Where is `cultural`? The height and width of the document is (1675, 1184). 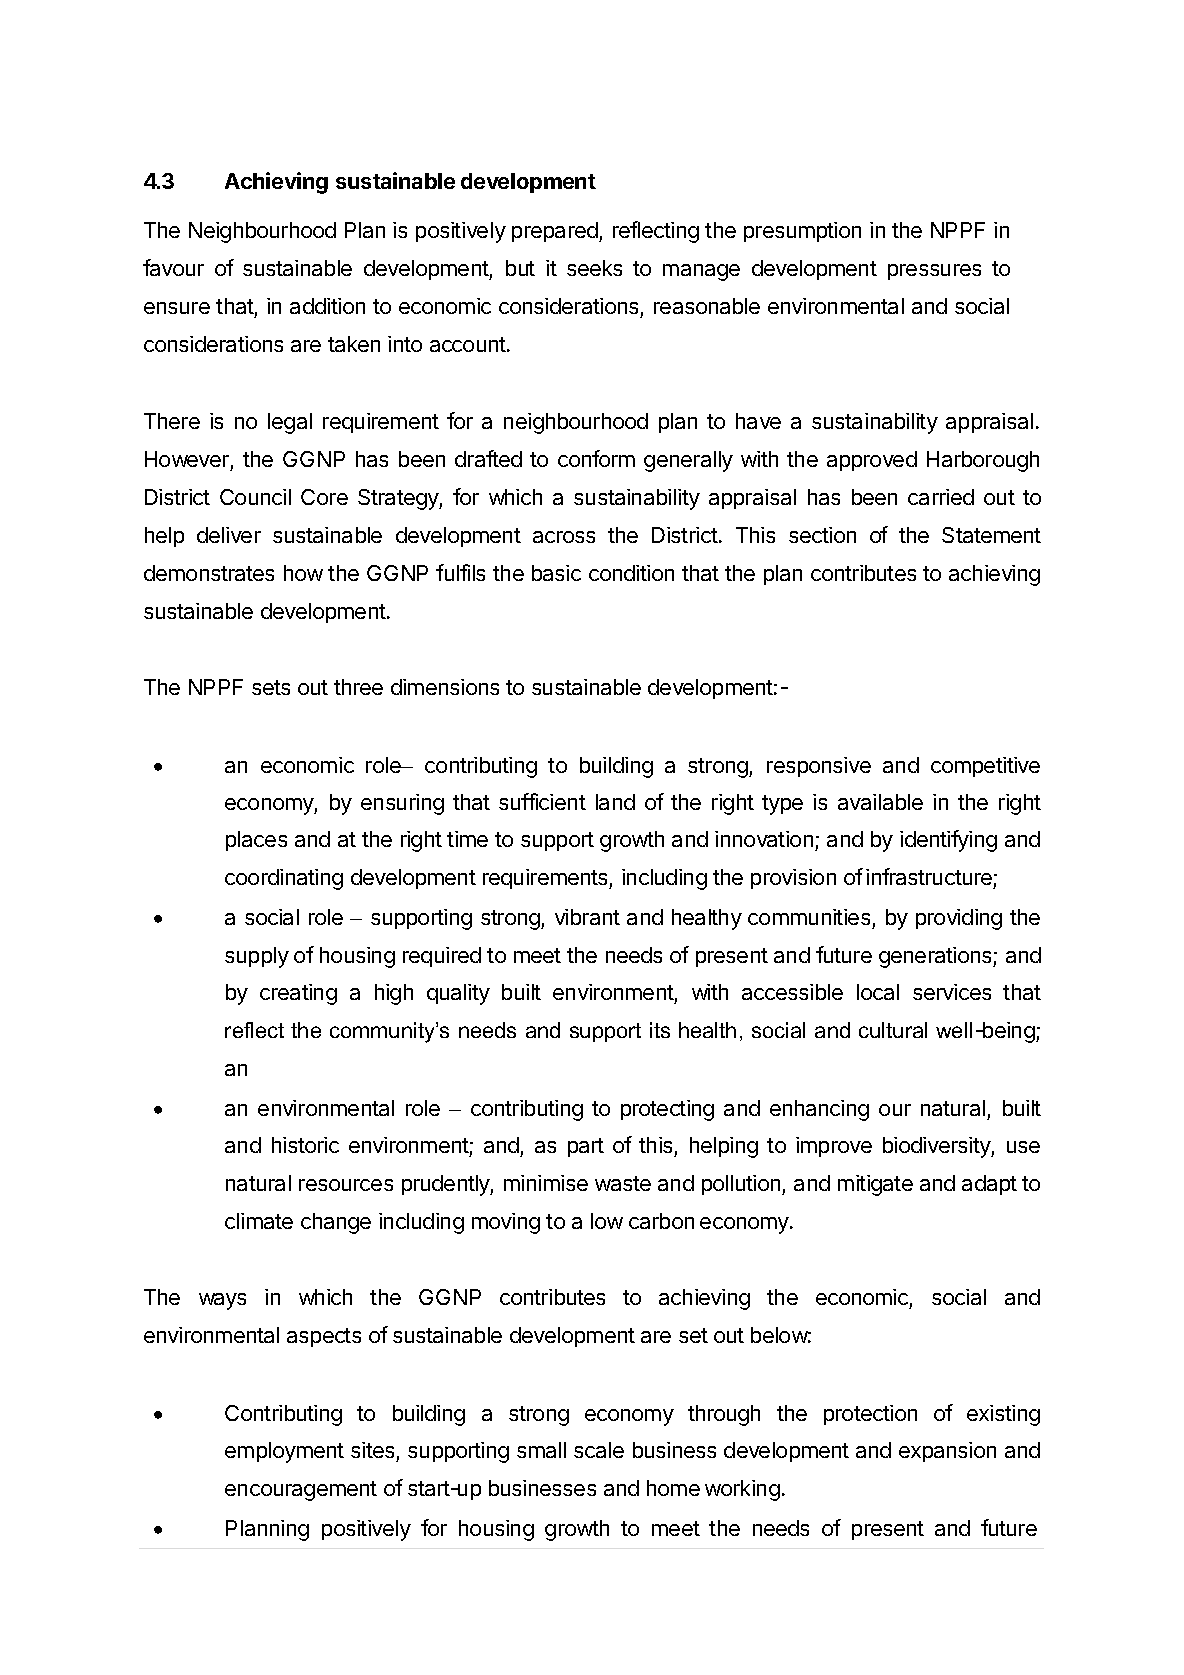 cultural is located at coordinates (893, 1030).
